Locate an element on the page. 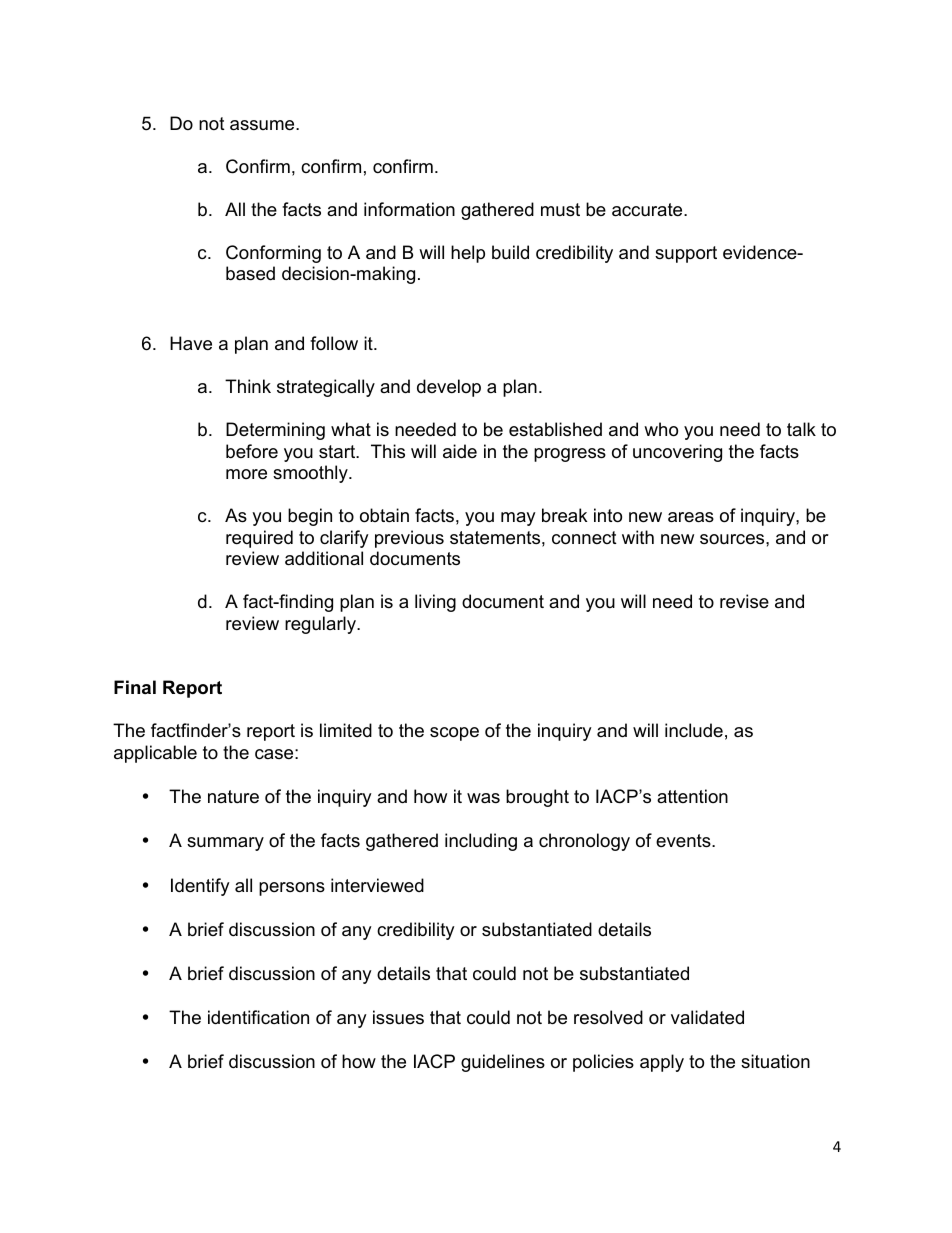  assume is located at coordinates (263, 125).
